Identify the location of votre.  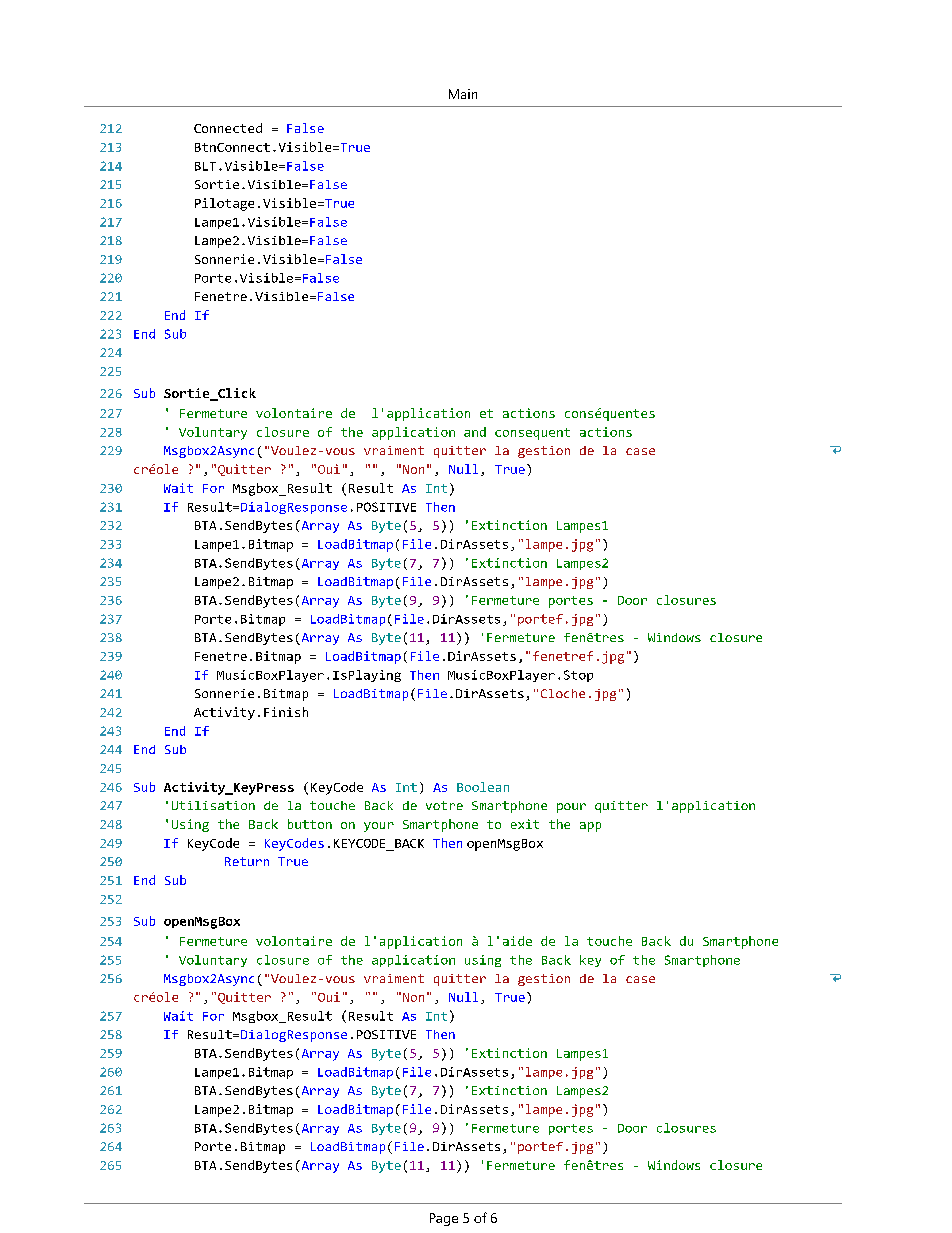
(444, 805).
